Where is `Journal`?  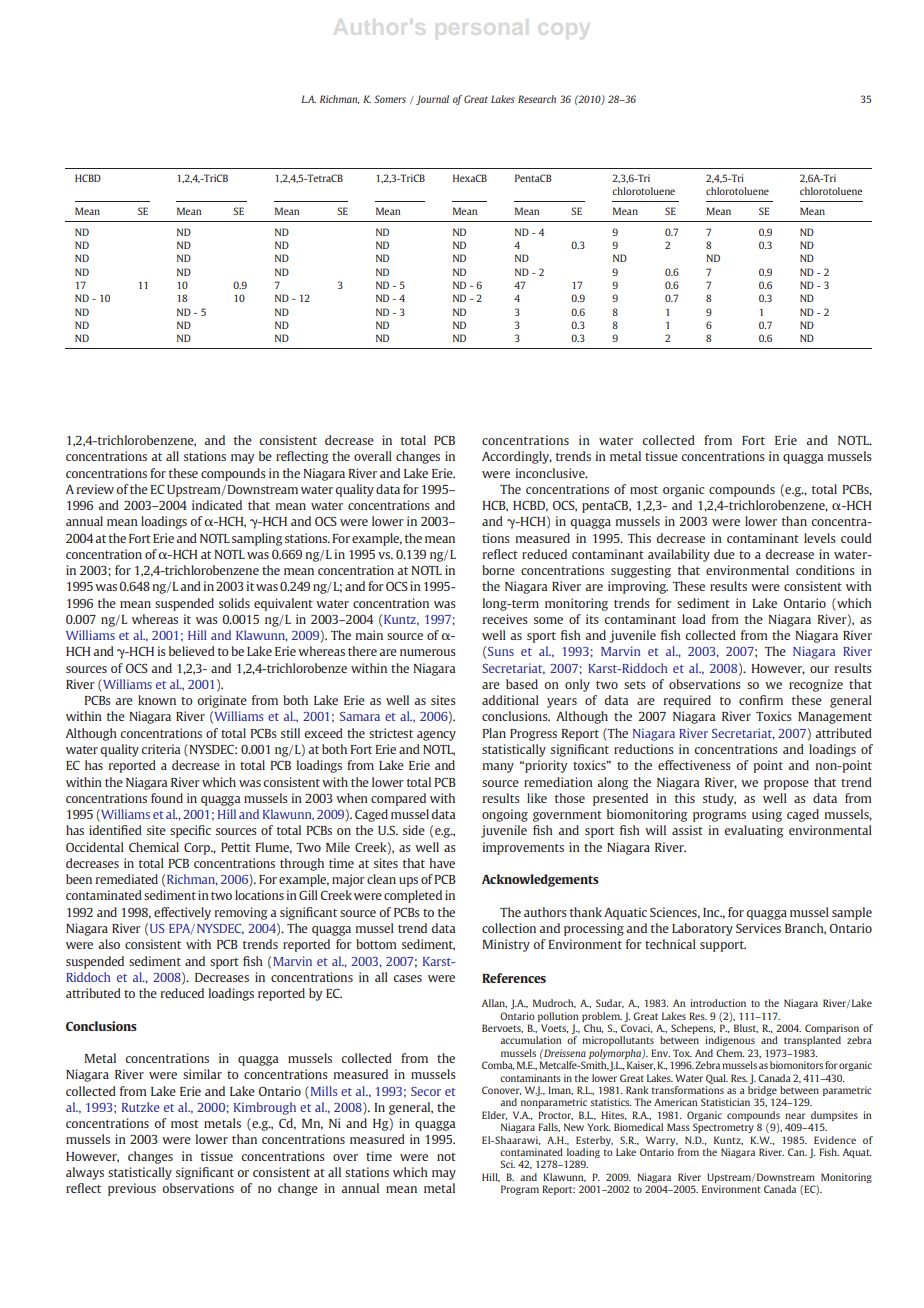
Journal is located at coordinates (432, 100).
